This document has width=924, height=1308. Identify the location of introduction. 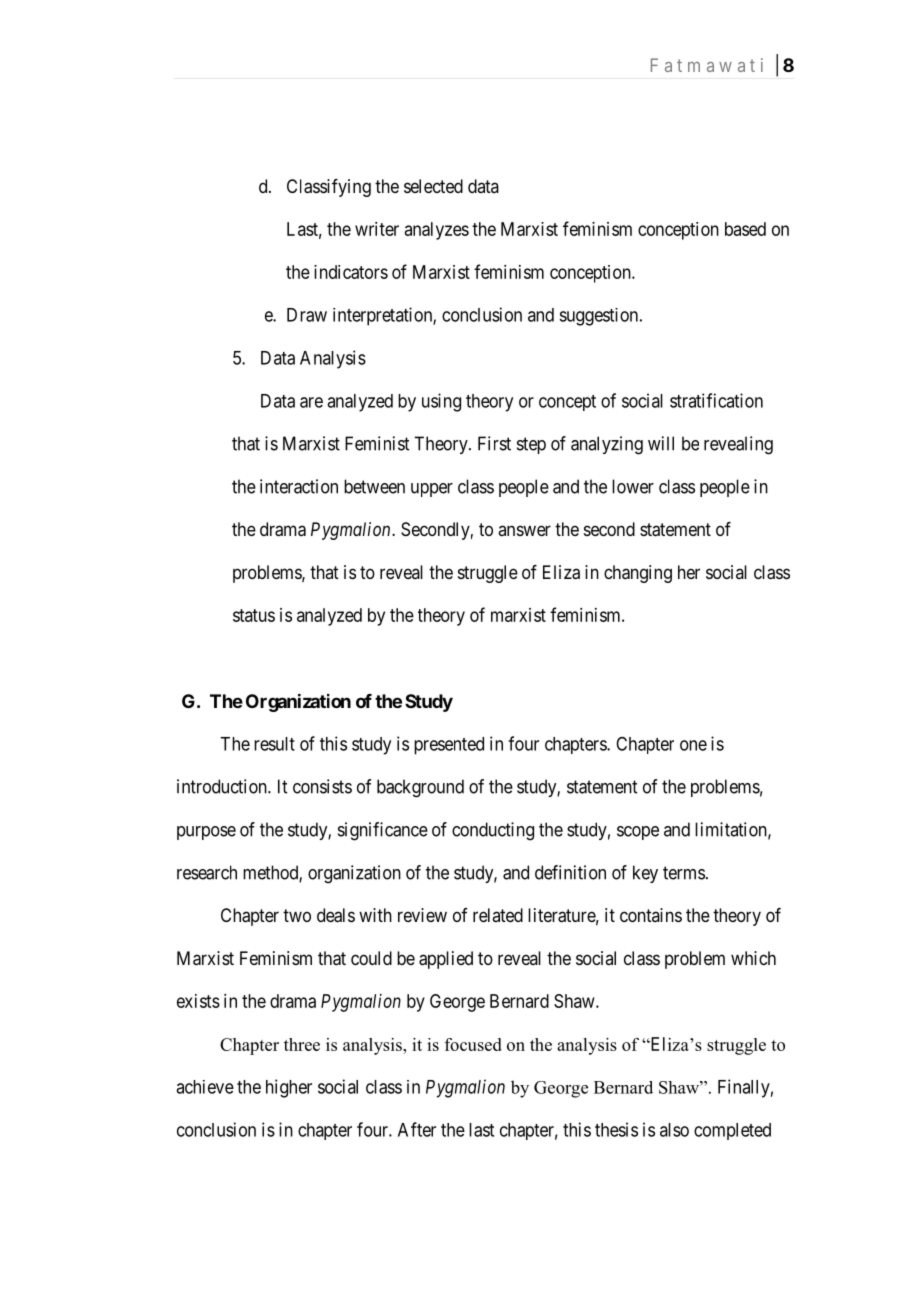
(223, 786).
